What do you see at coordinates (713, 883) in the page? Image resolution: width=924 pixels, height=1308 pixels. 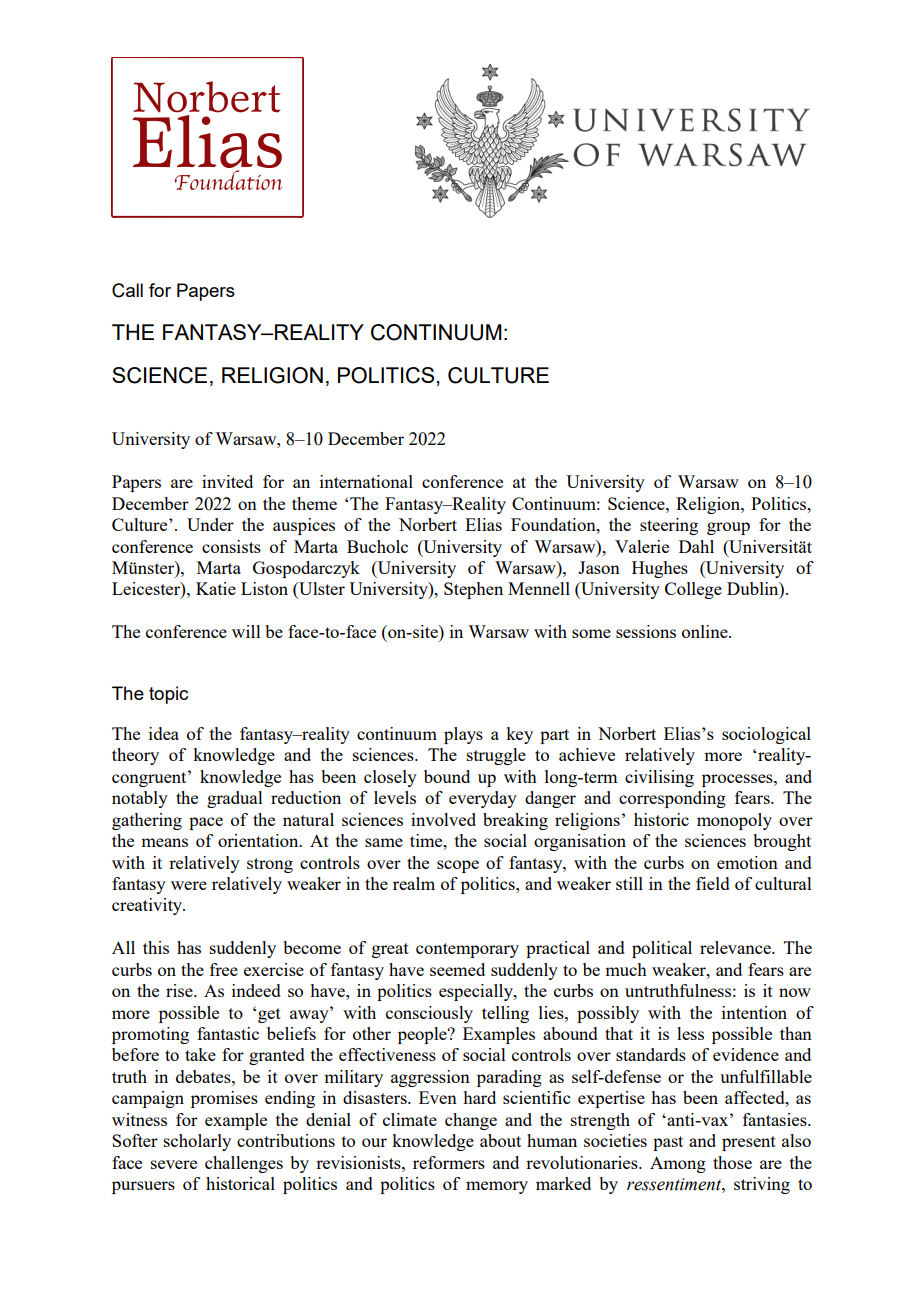 I see `field` at bounding box center [713, 883].
